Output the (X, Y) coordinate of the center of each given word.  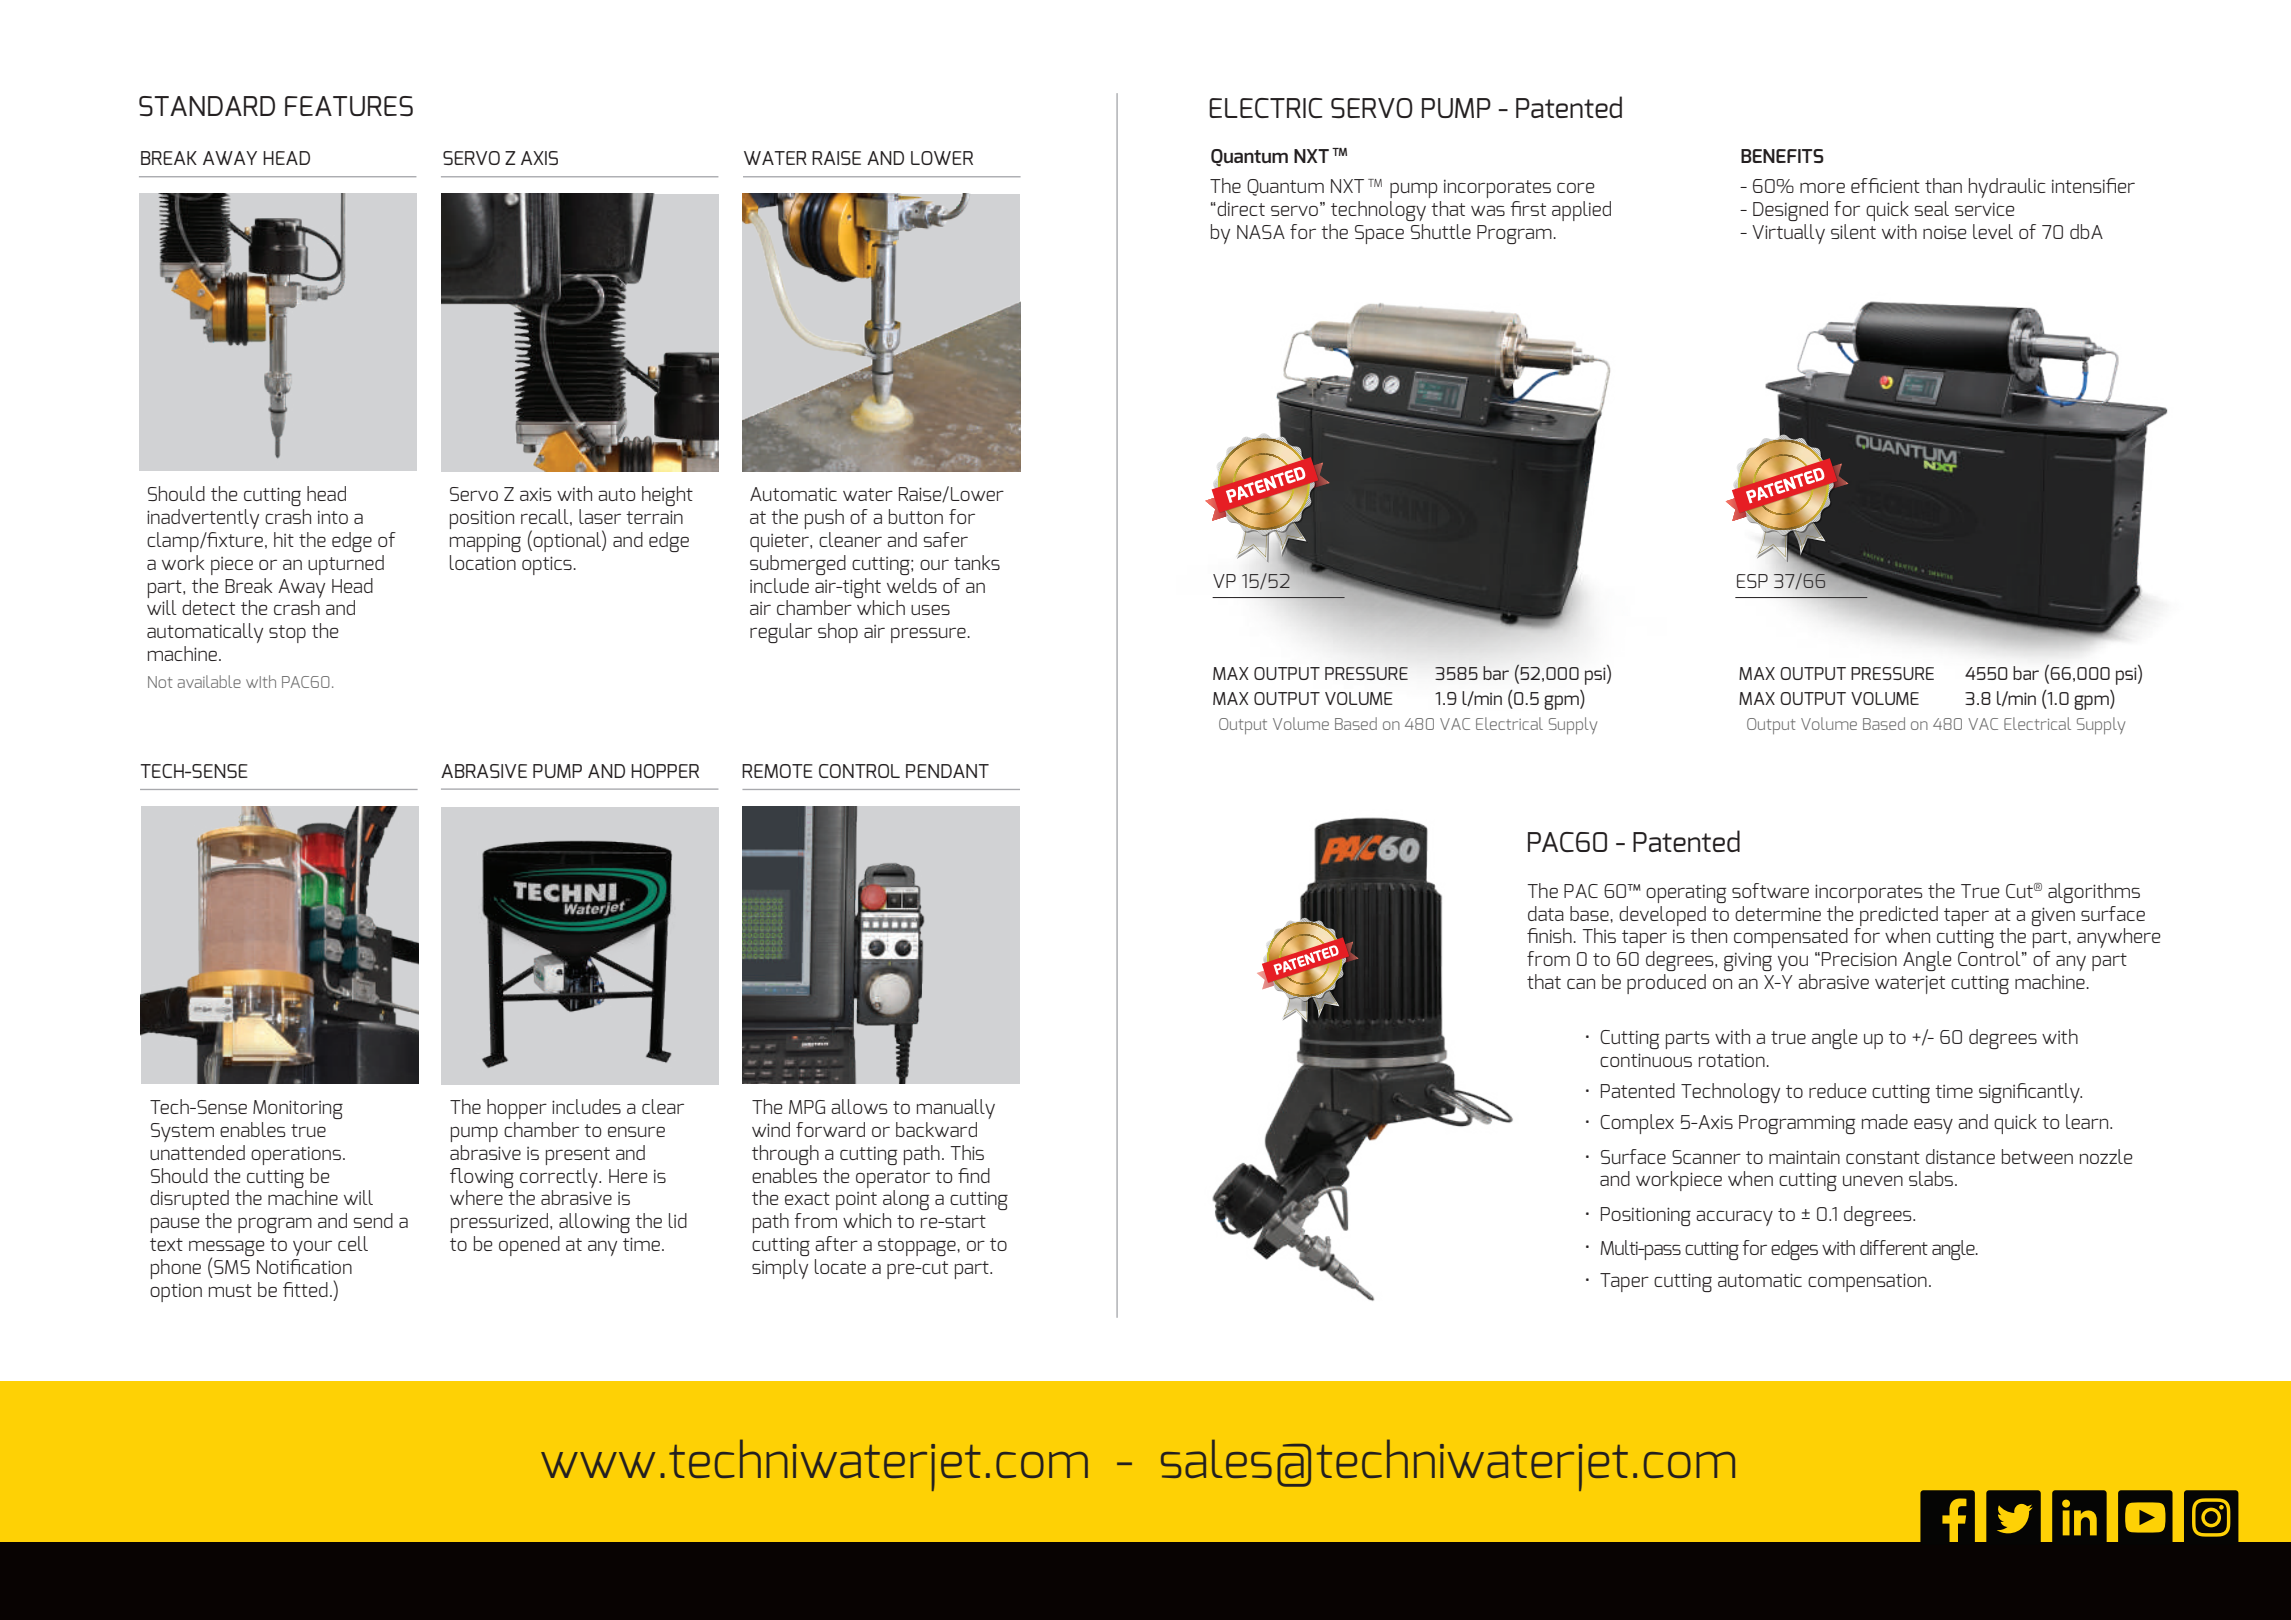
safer (945, 539)
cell (353, 1243)
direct (1240, 208)
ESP (1752, 581)
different (1894, 1247)
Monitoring (298, 1109)
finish (1550, 935)
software (1770, 890)
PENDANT (947, 771)
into (333, 517)
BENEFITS (1782, 156)
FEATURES (349, 106)
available (209, 681)
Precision (1859, 959)
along (906, 1200)
